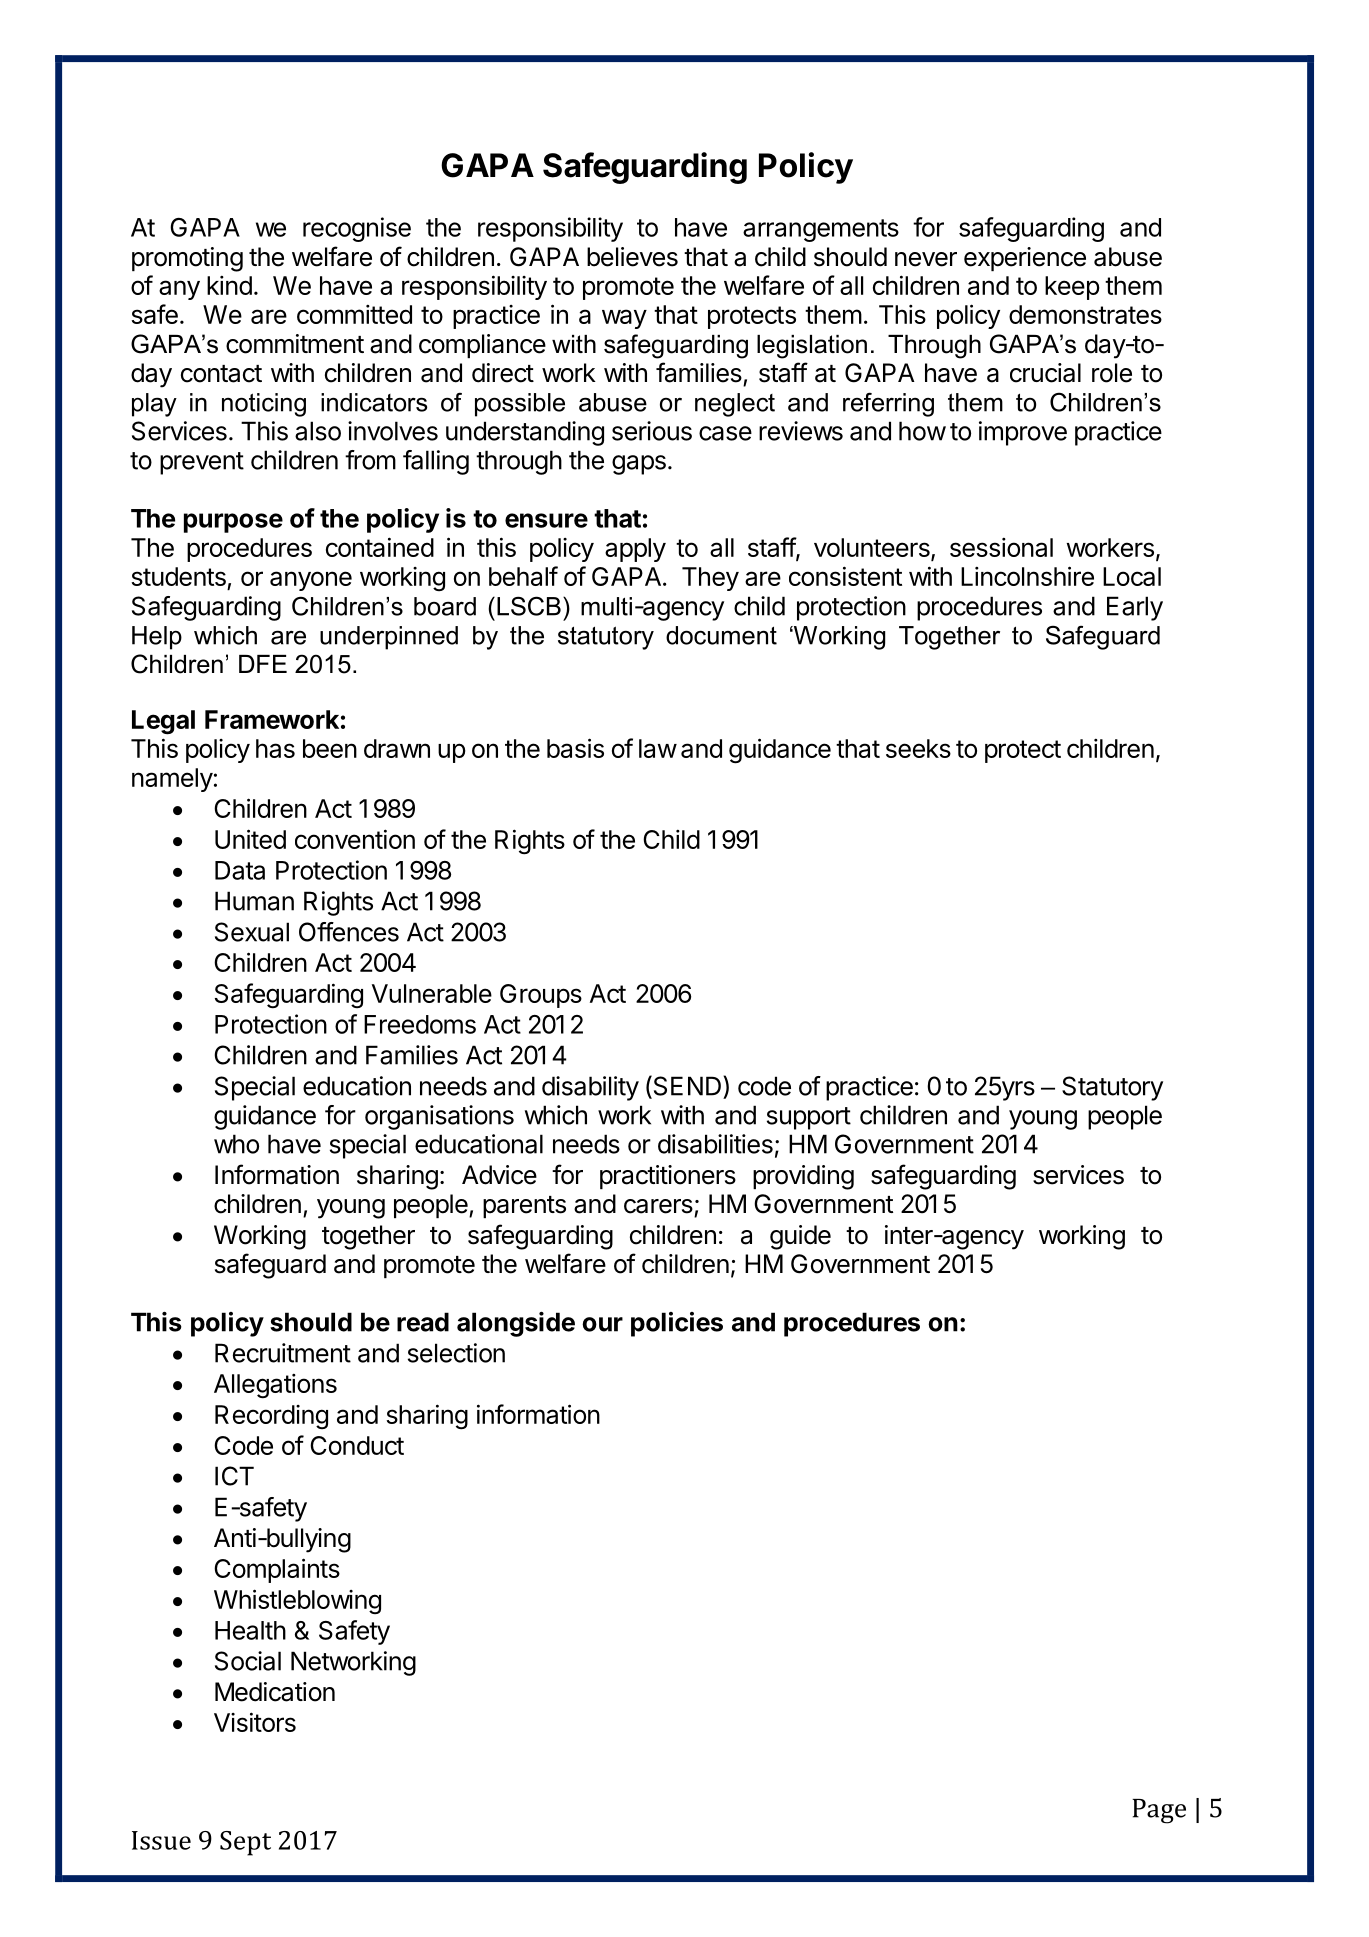 This screenshot has height=1937, width=1369. What do you see at coordinates (229, 285) in the screenshot?
I see `kind` at bounding box center [229, 285].
